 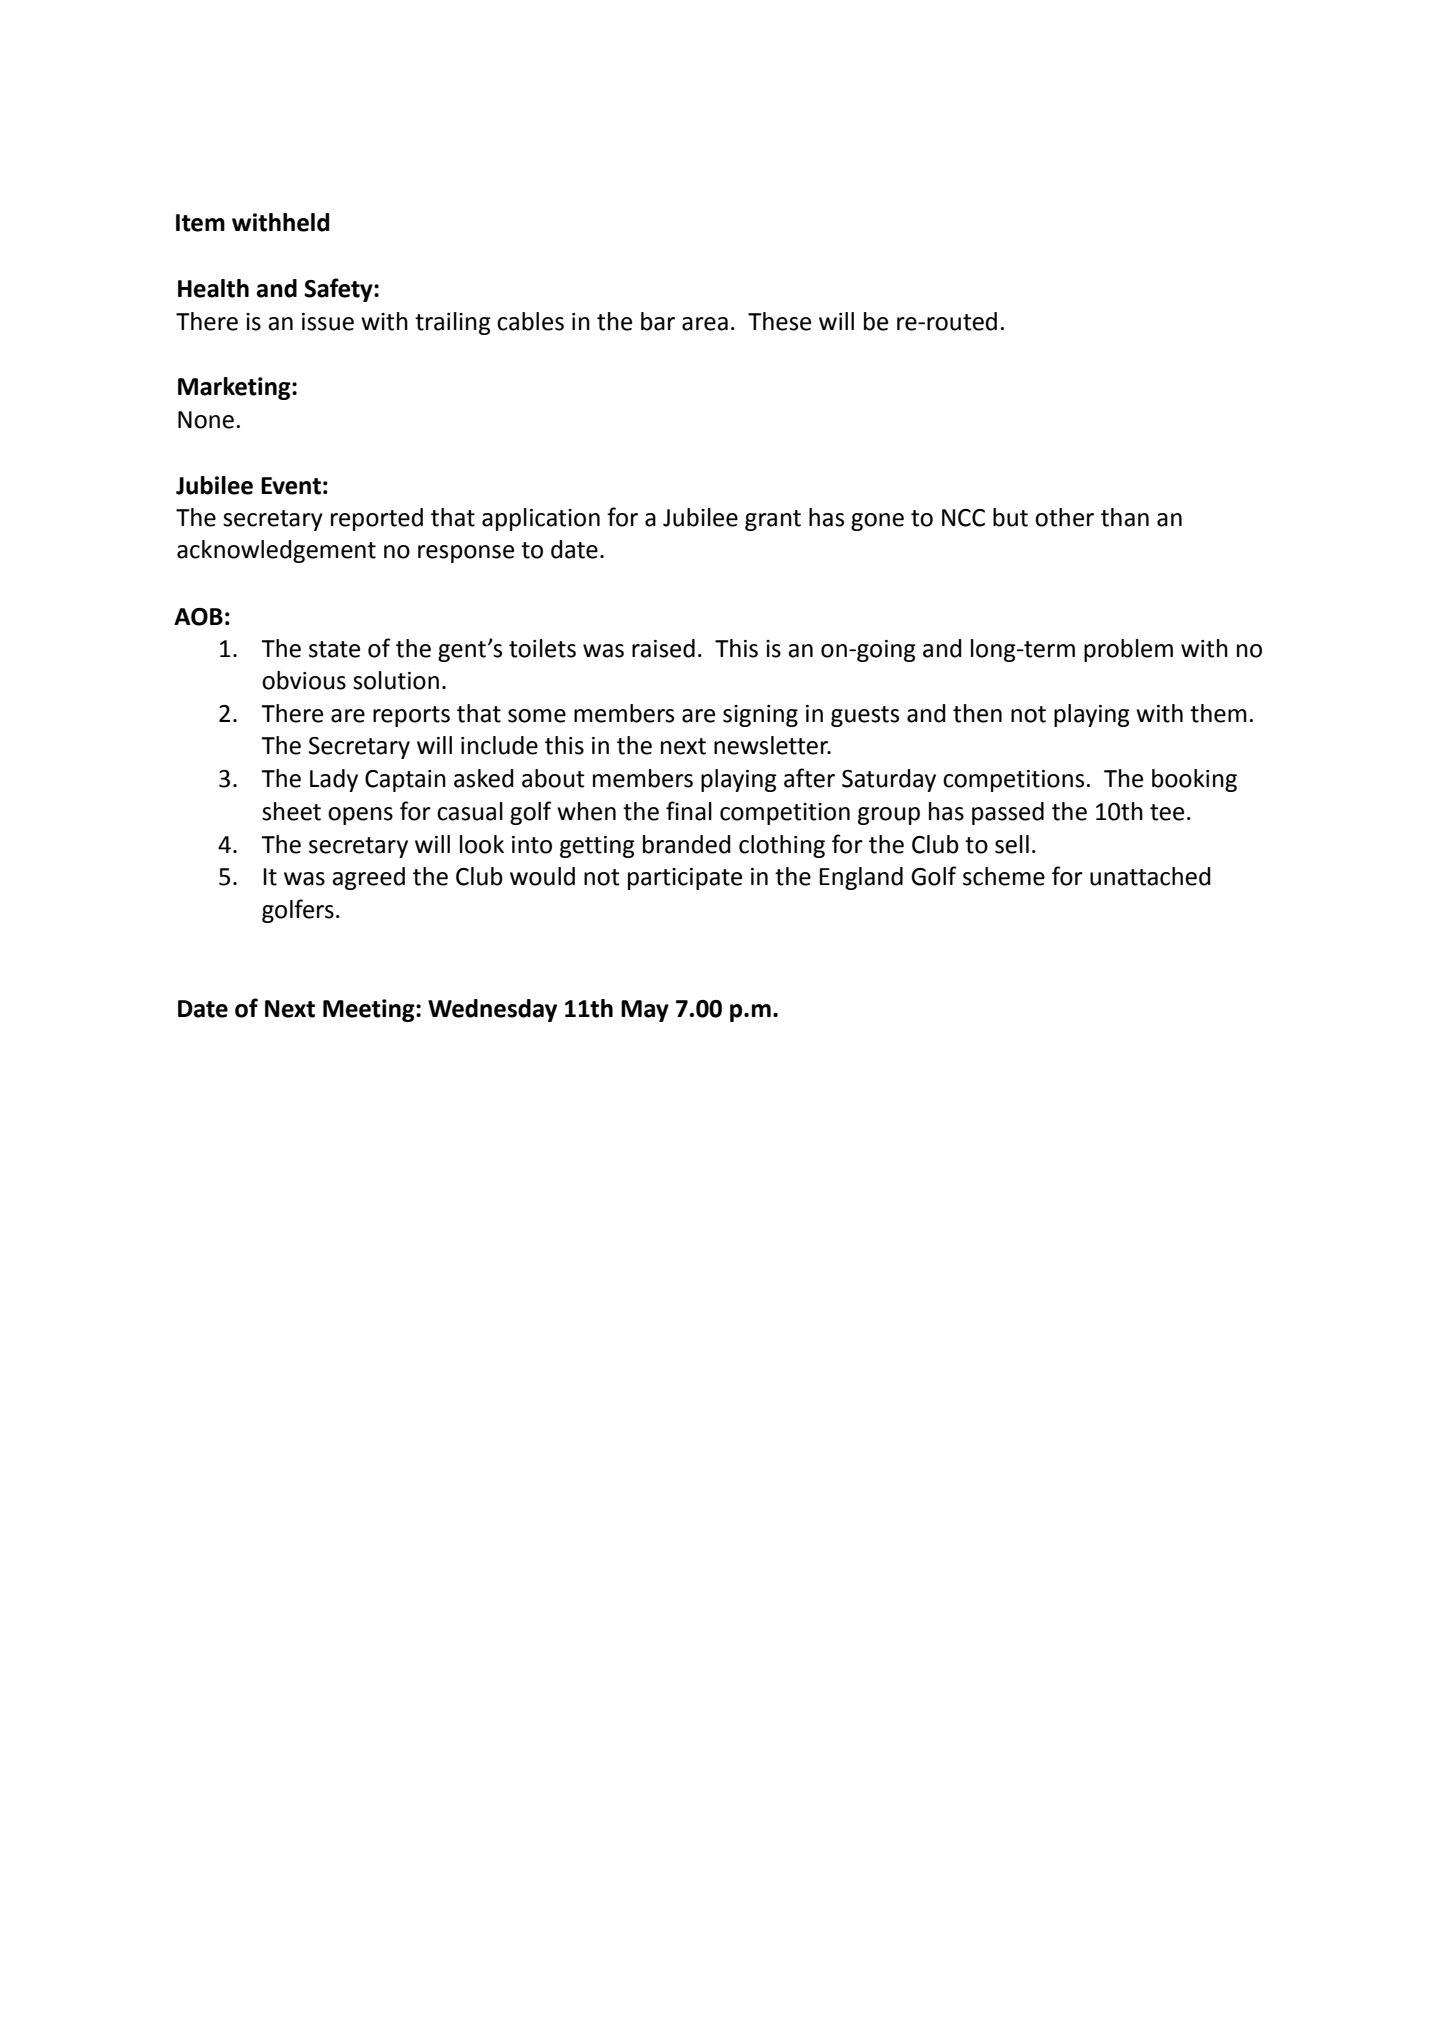 What do you see at coordinates (370, 1010) in the image?
I see `Meeting` at bounding box center [370, 1010].
